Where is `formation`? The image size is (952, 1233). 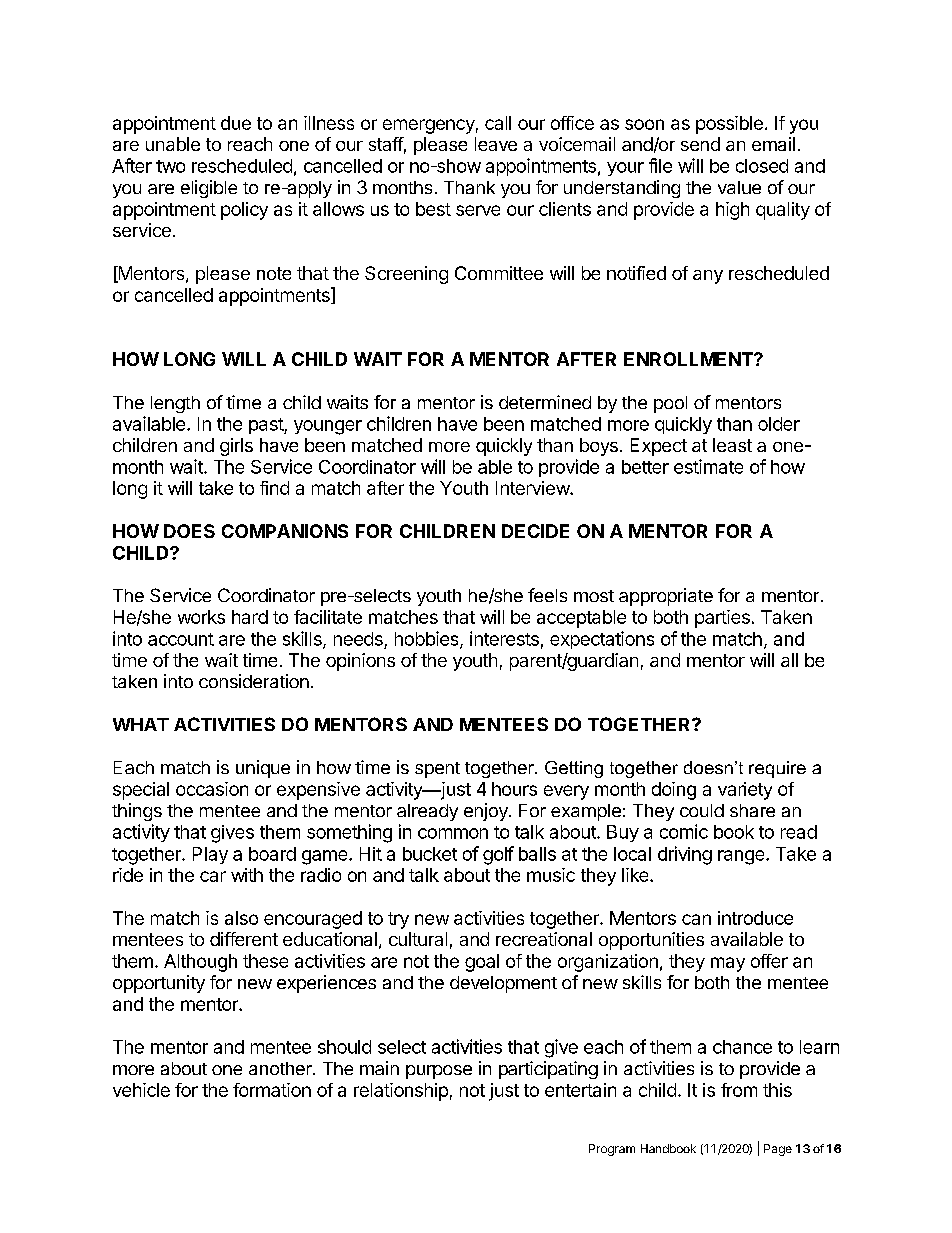 formation is located at coordinates (272, 1090).
